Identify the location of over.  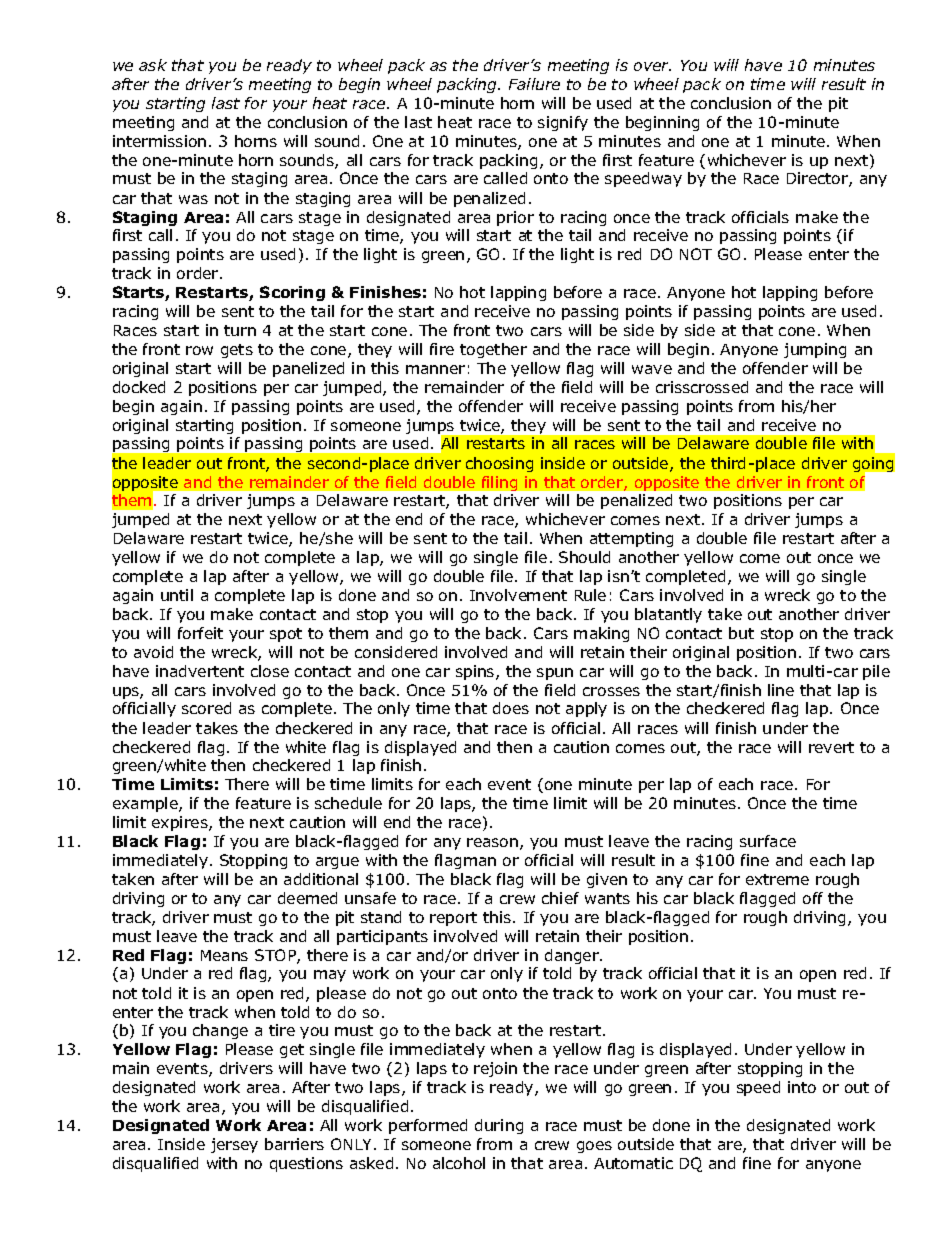
(652, 66).
